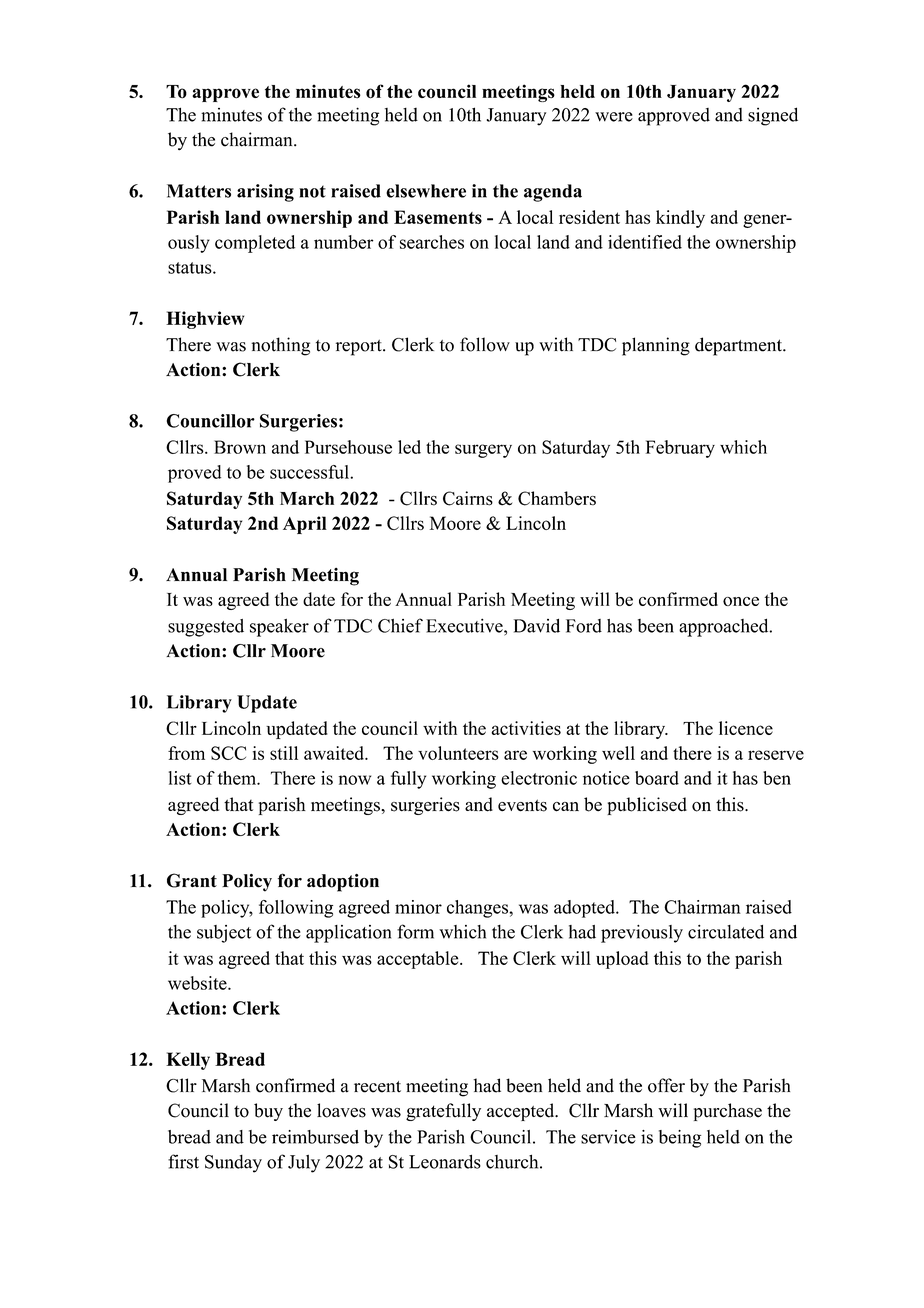 The width and height of the screenshot is (924, 1308). I want to click on signed, so click(773, 116).
